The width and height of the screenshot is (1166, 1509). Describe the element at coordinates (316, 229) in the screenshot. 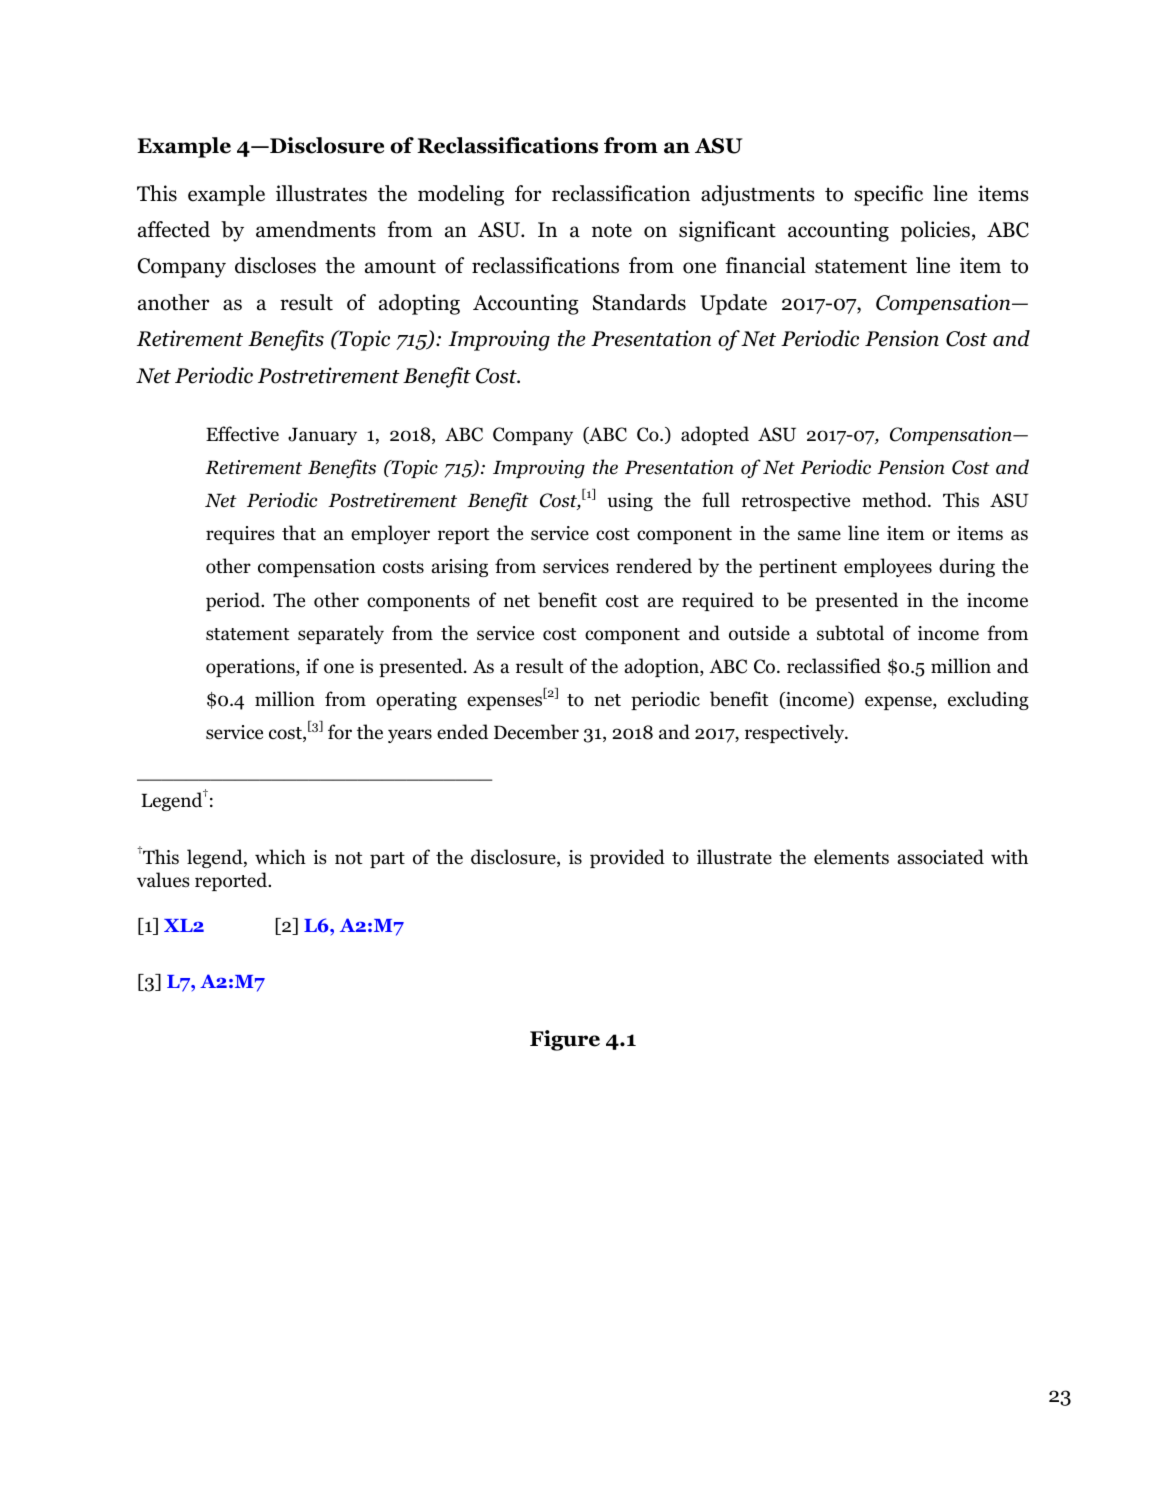

I see `amendments` at that location.
